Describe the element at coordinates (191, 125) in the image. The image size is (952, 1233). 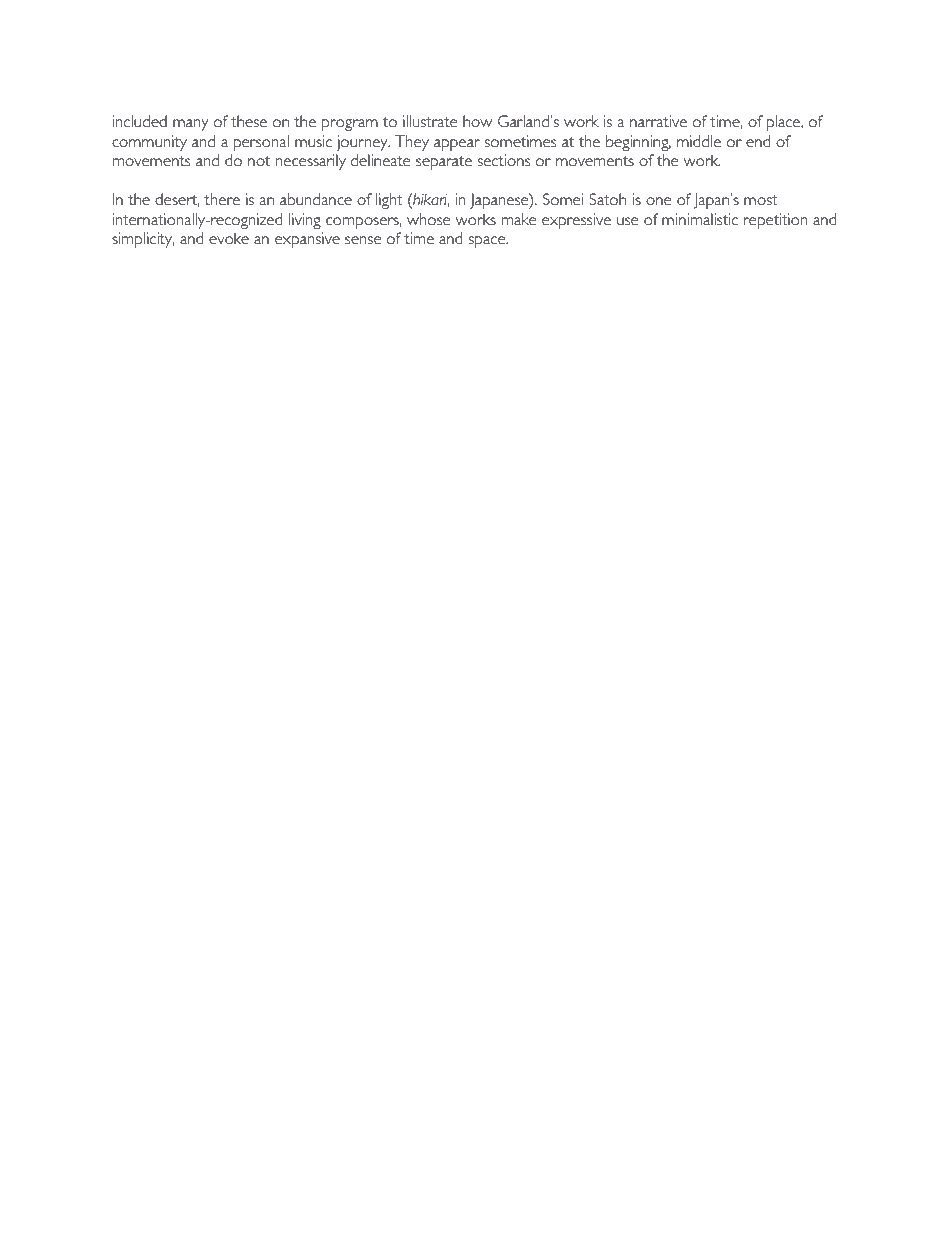
I see `many` at that location.
